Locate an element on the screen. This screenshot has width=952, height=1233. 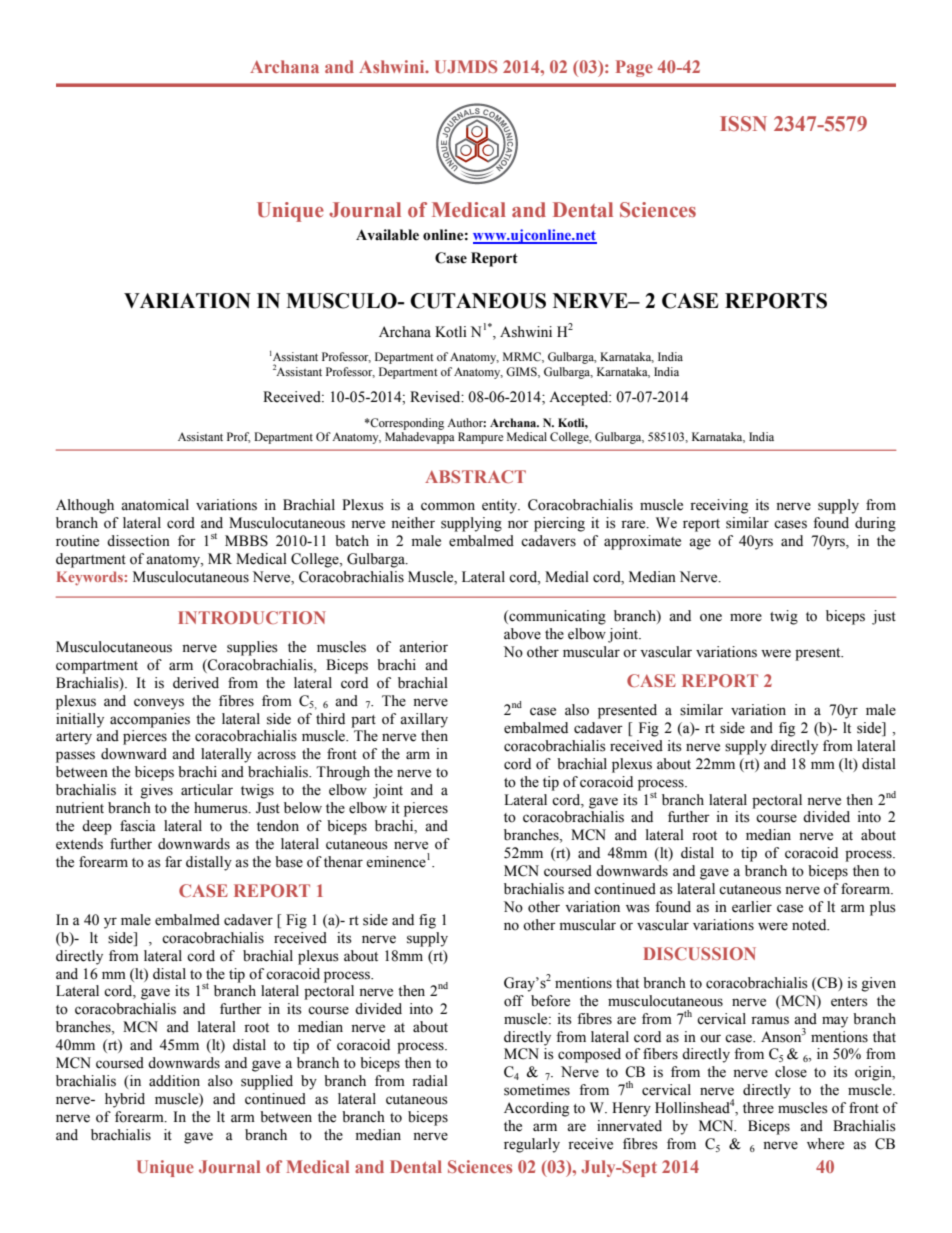
ISSN is located at coordinates (743, 123).
